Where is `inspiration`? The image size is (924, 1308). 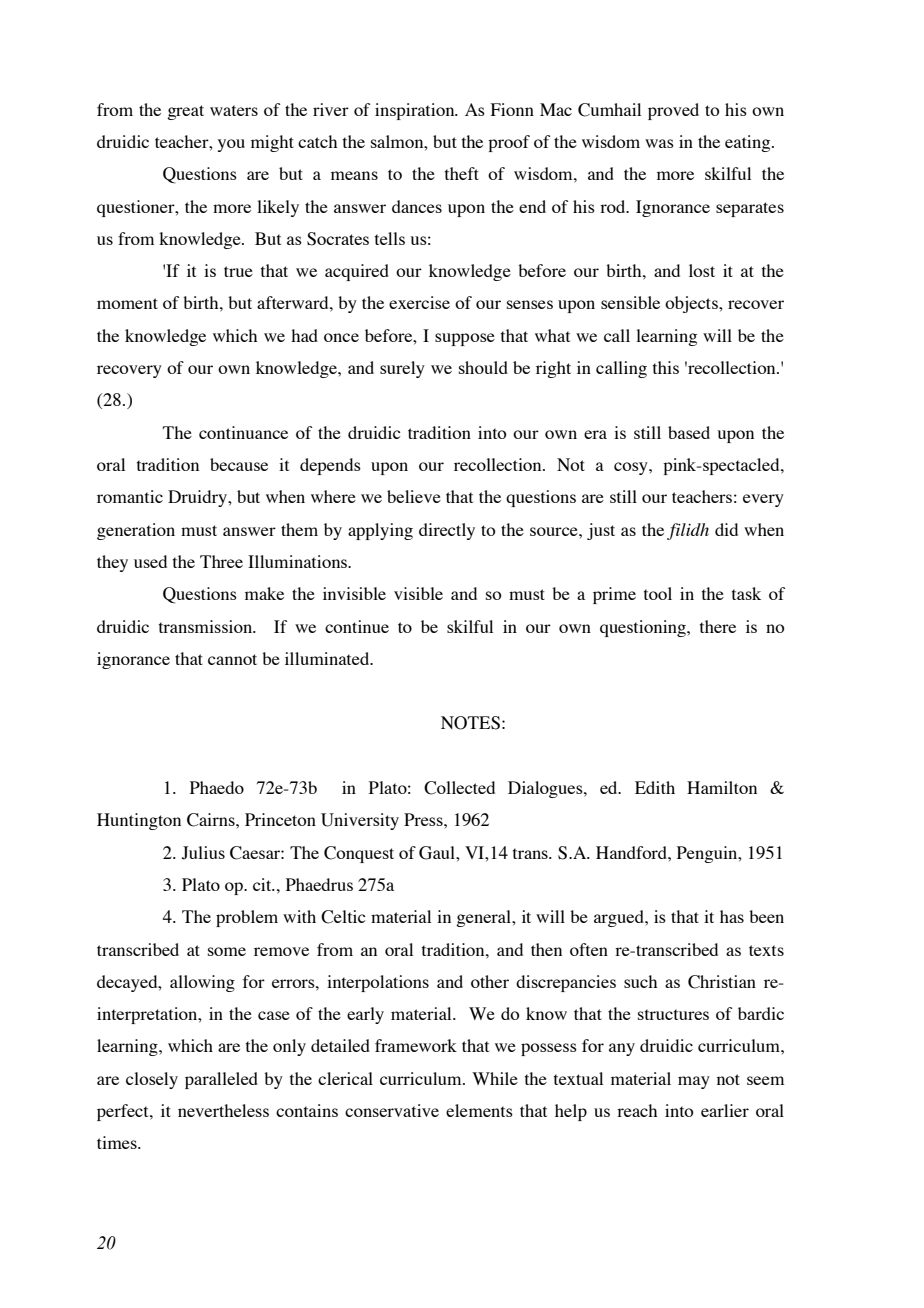 inspiration is located at coordinates (416, 111).
